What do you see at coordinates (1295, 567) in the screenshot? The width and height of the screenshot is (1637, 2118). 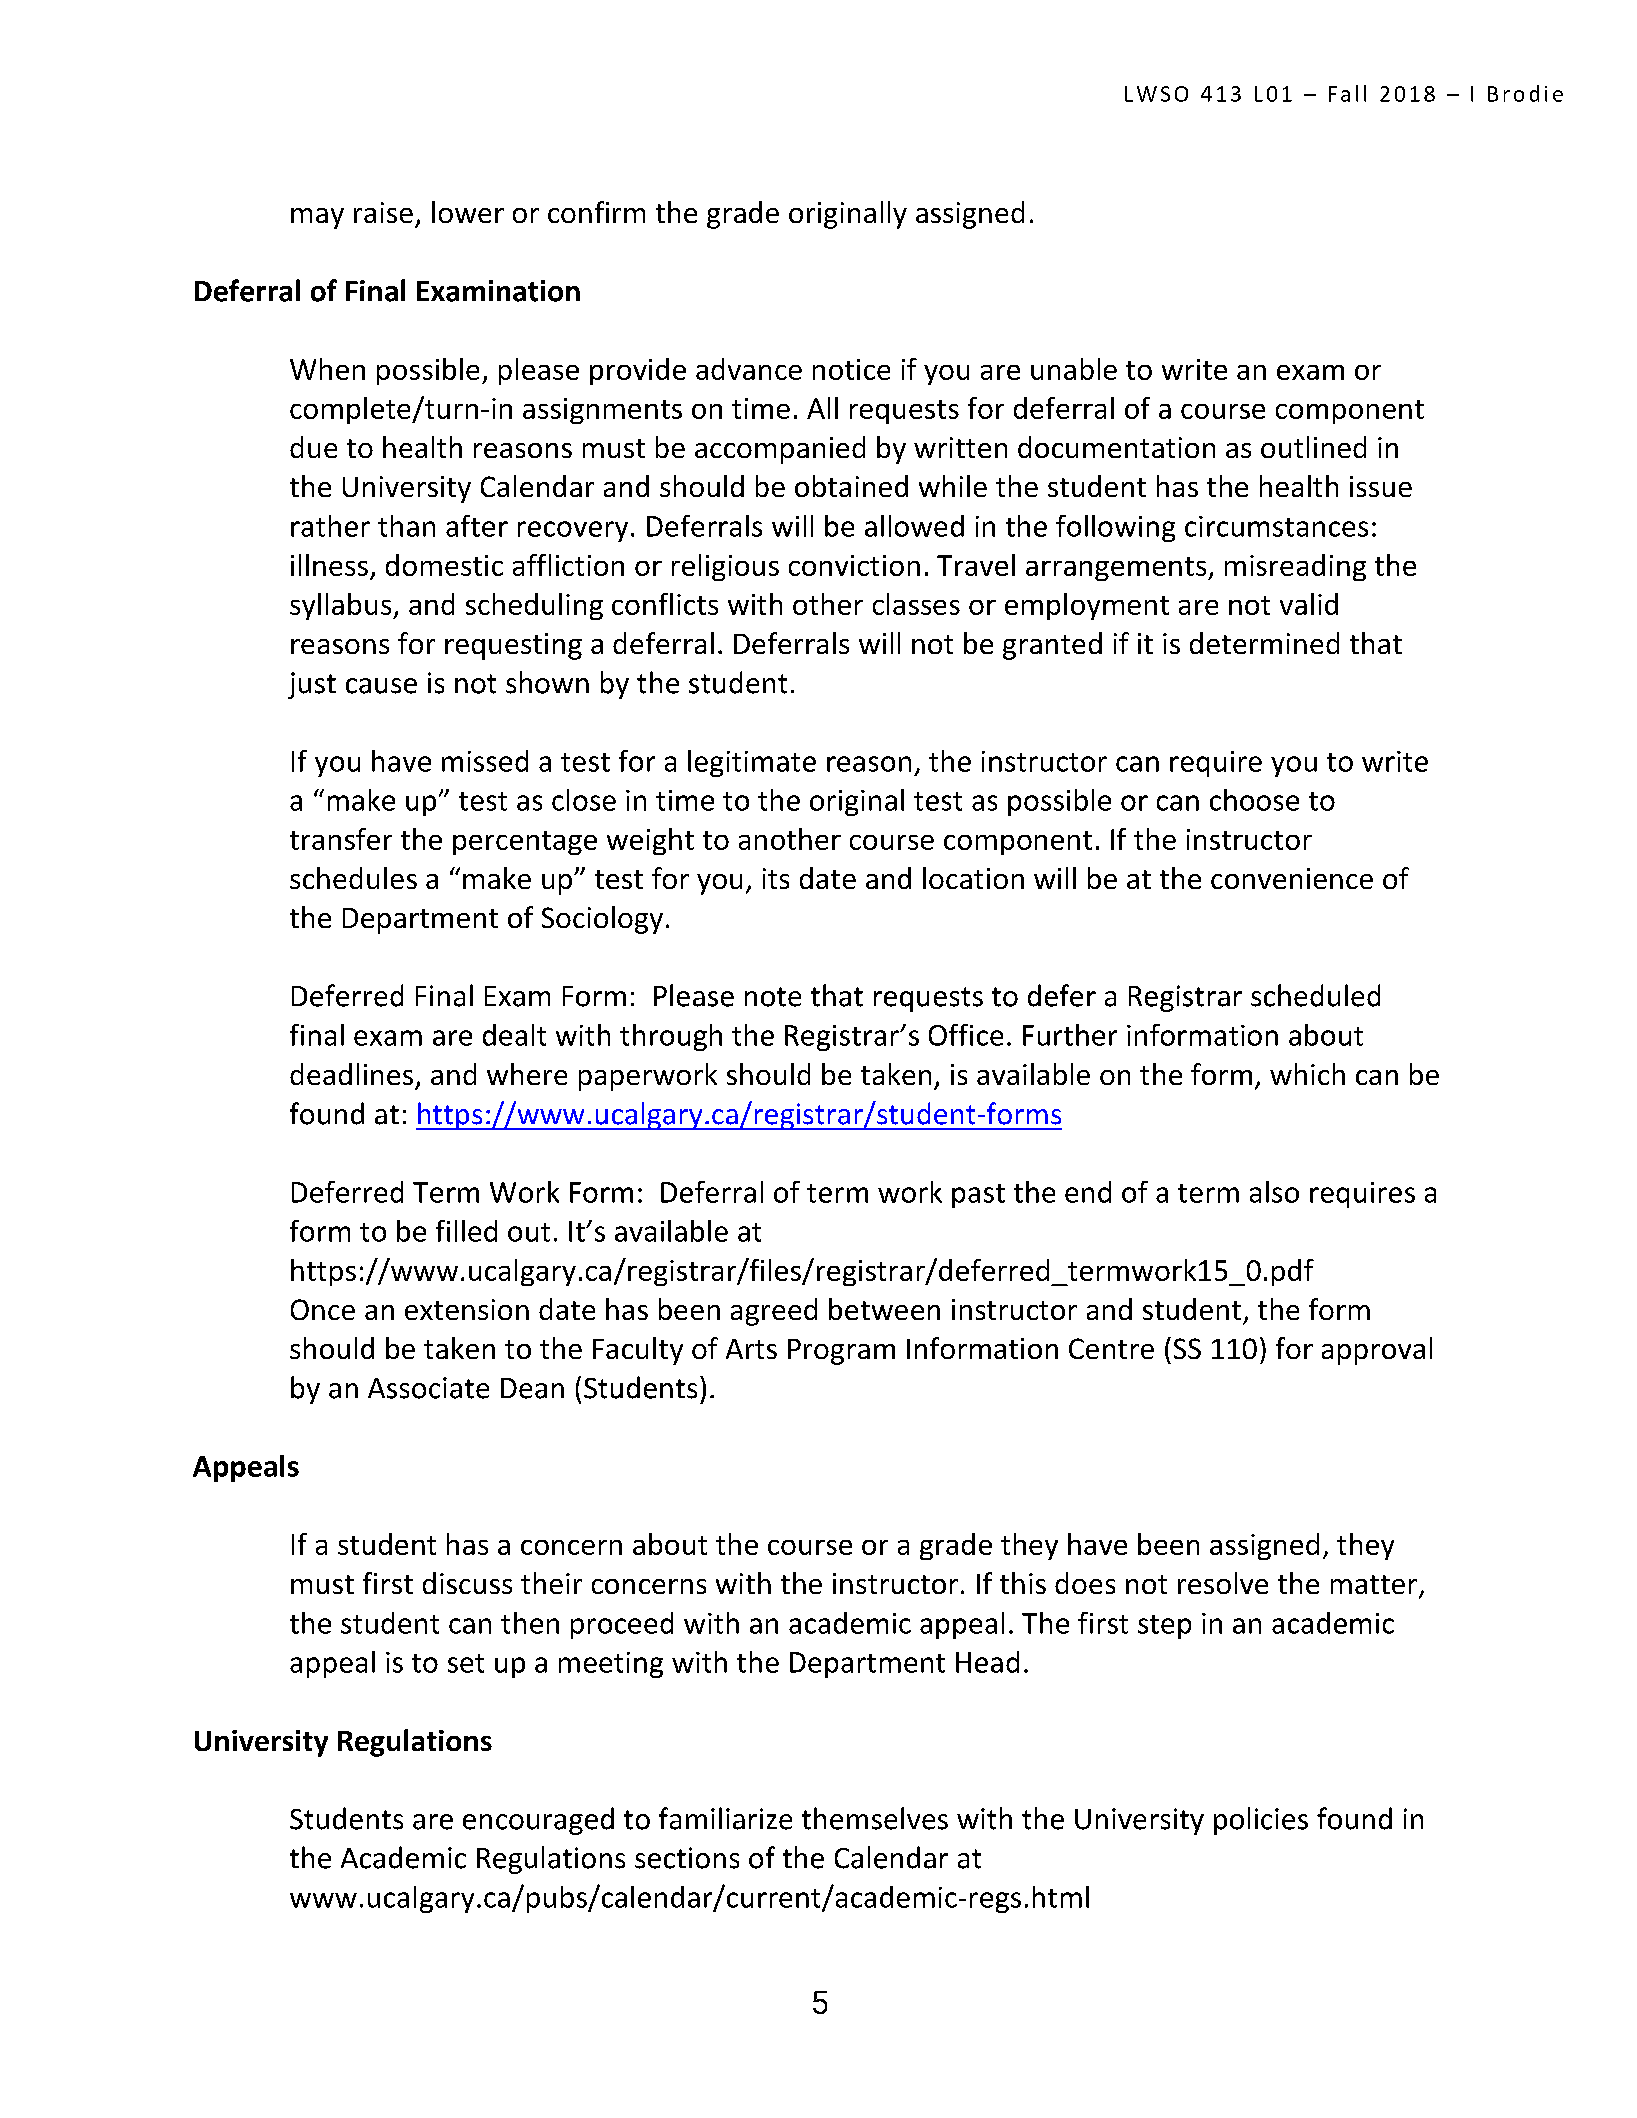 I see `misreading` at bounding box center [1295, 567].
